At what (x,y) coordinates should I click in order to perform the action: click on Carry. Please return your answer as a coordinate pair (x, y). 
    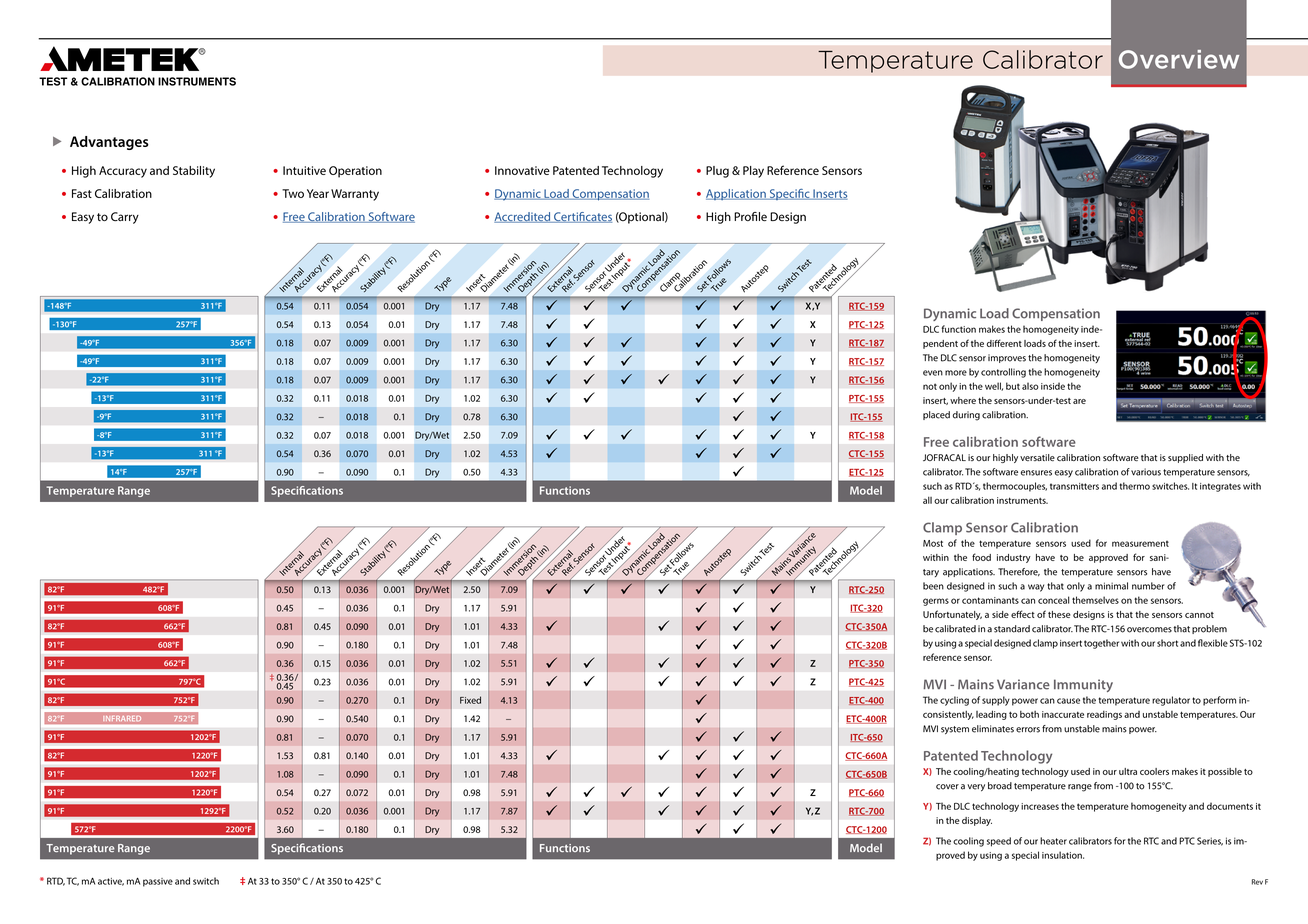
    Looking at the image, I should click on (125, 218).
